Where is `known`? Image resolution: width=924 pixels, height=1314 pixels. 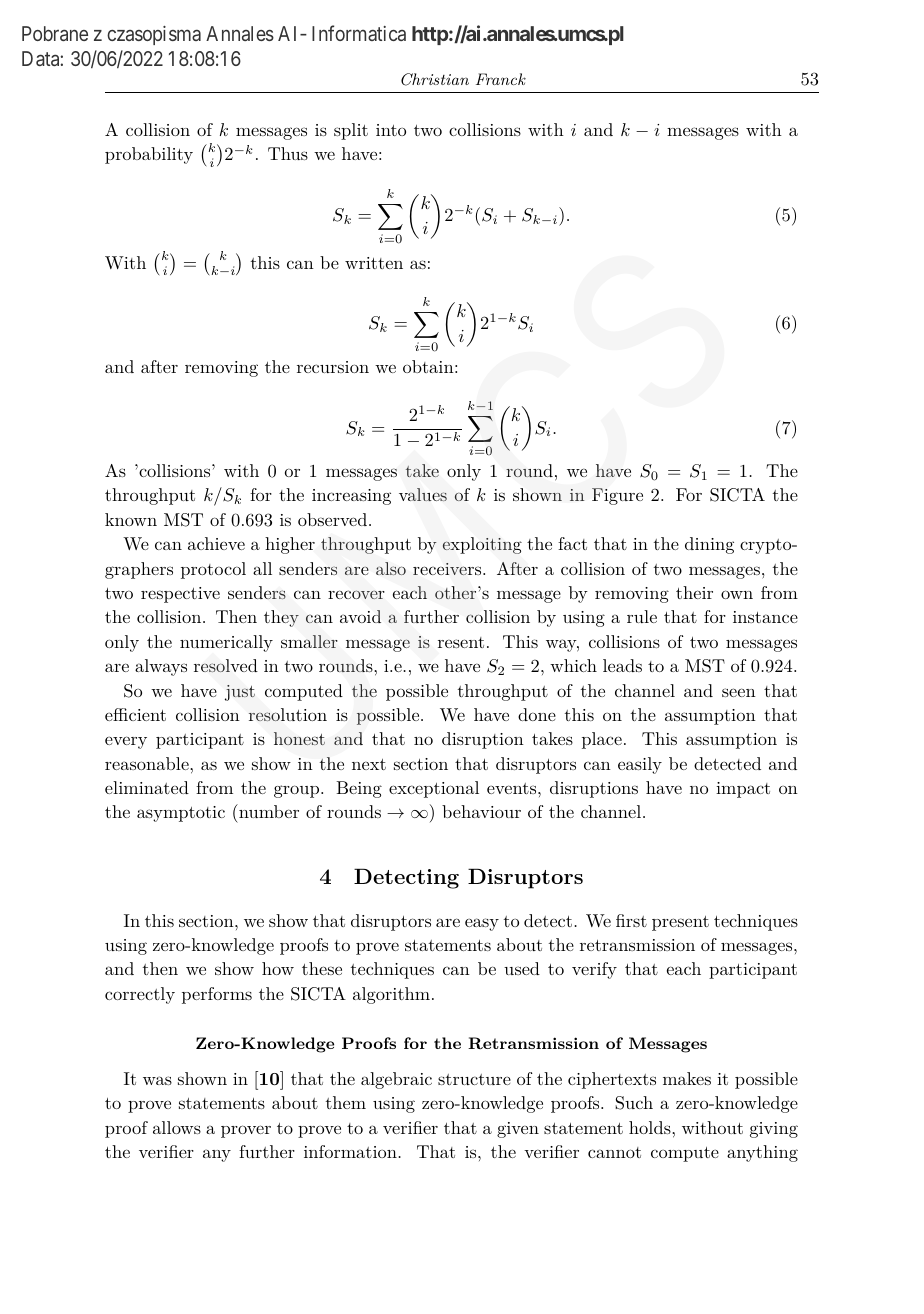 known is located at coordinates (131, 519).
